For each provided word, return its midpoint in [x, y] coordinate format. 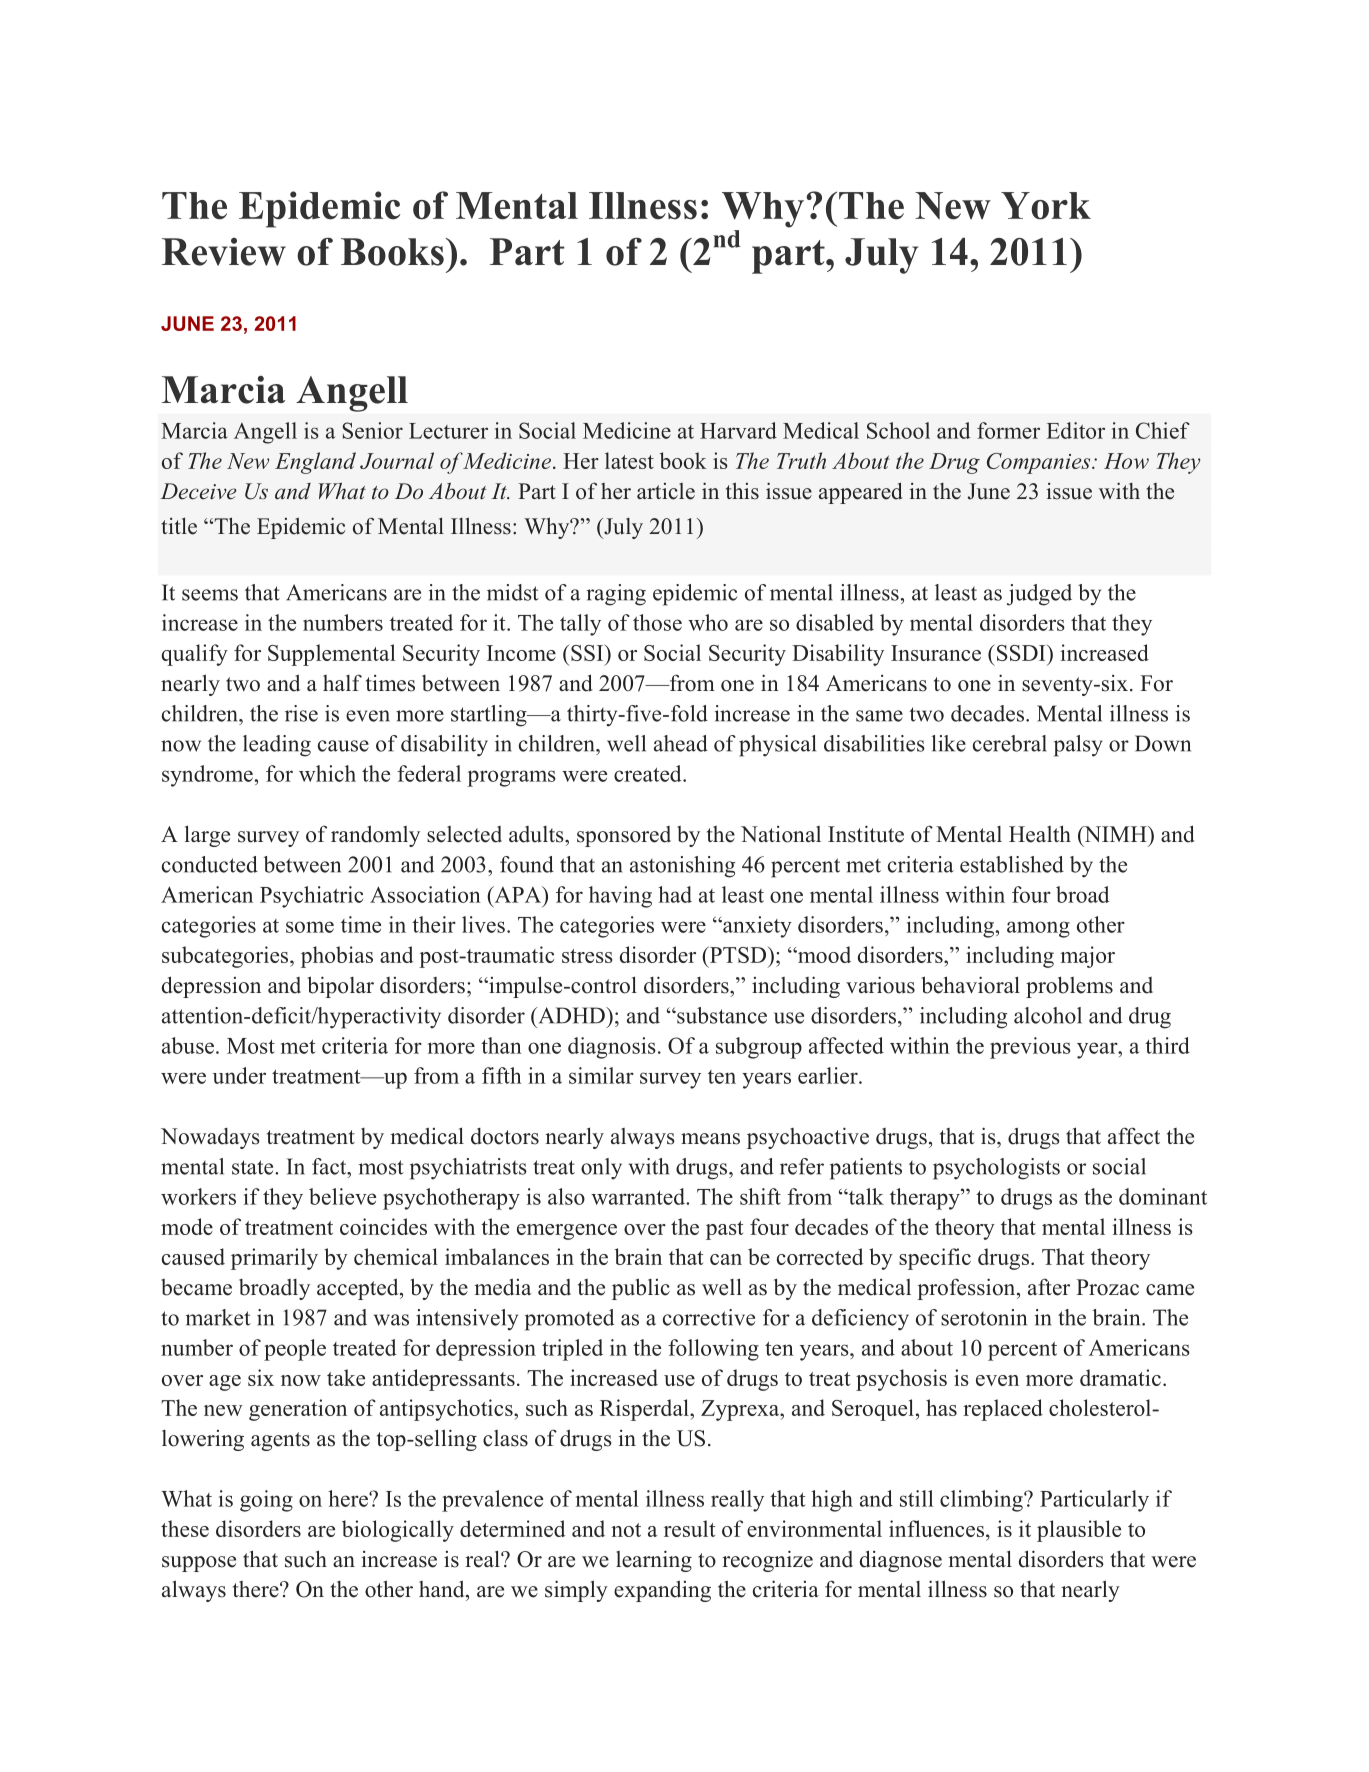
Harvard [738, 430]
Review [224, 252]
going [266, 1501]
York [1046, 206]
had [675, 894]
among [1038, 929]
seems [210, 595]
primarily [274, 1259]
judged [1039, 595]
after [1049, 1287]
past [724, 1230]
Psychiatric [311, 897]
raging [616, 595]
